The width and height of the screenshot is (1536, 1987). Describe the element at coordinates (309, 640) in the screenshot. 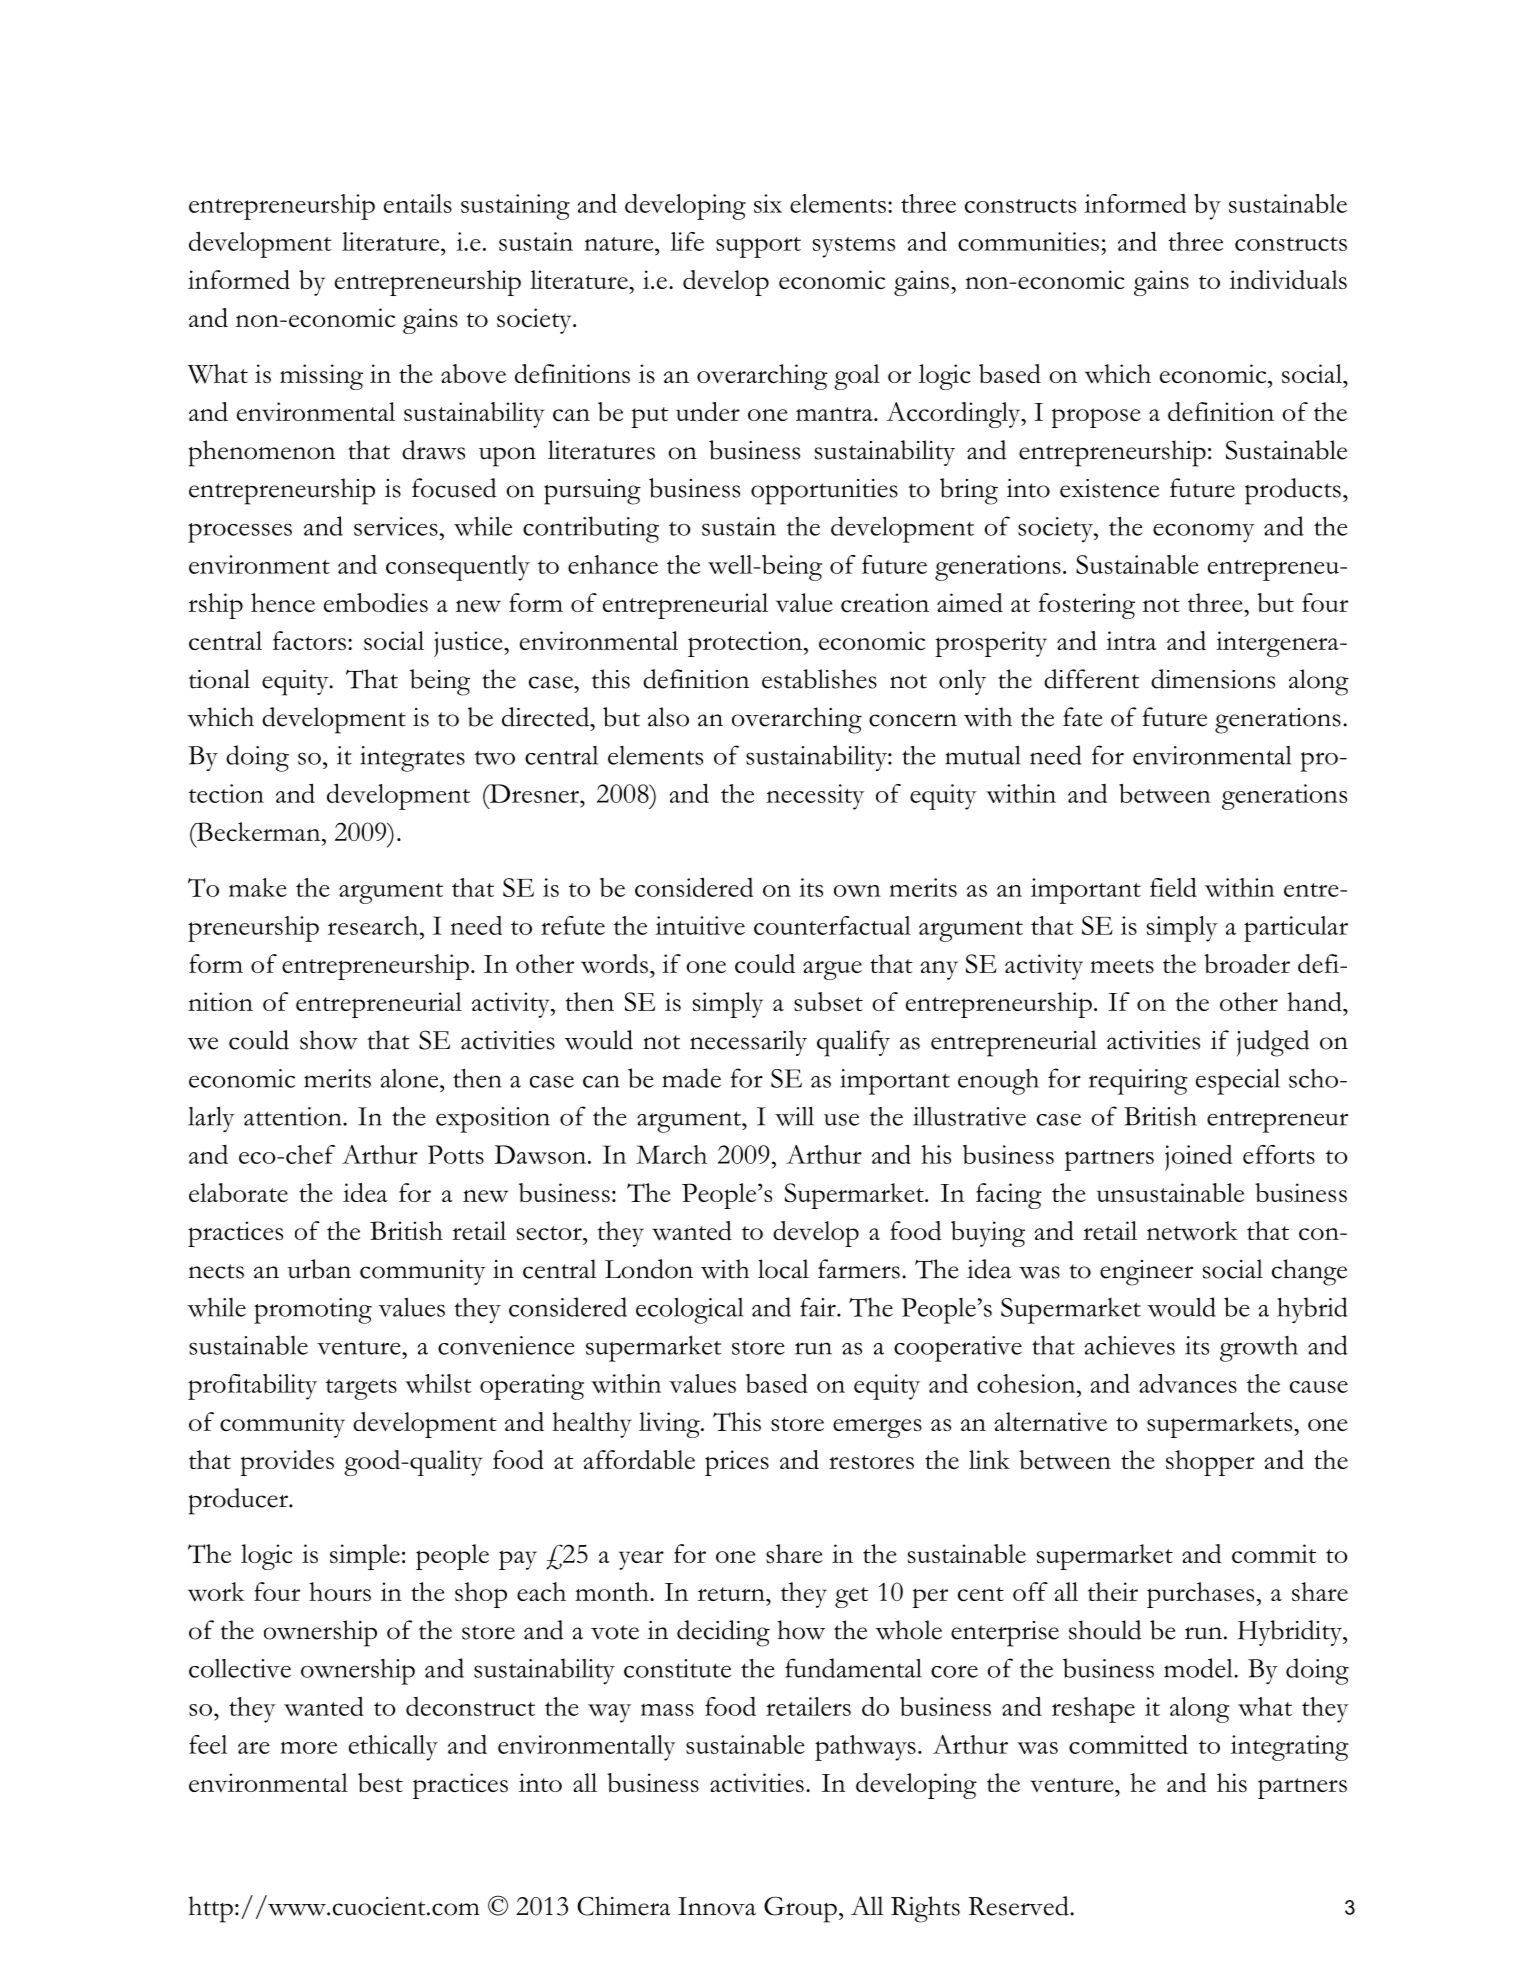

I see `factors` at that location.
